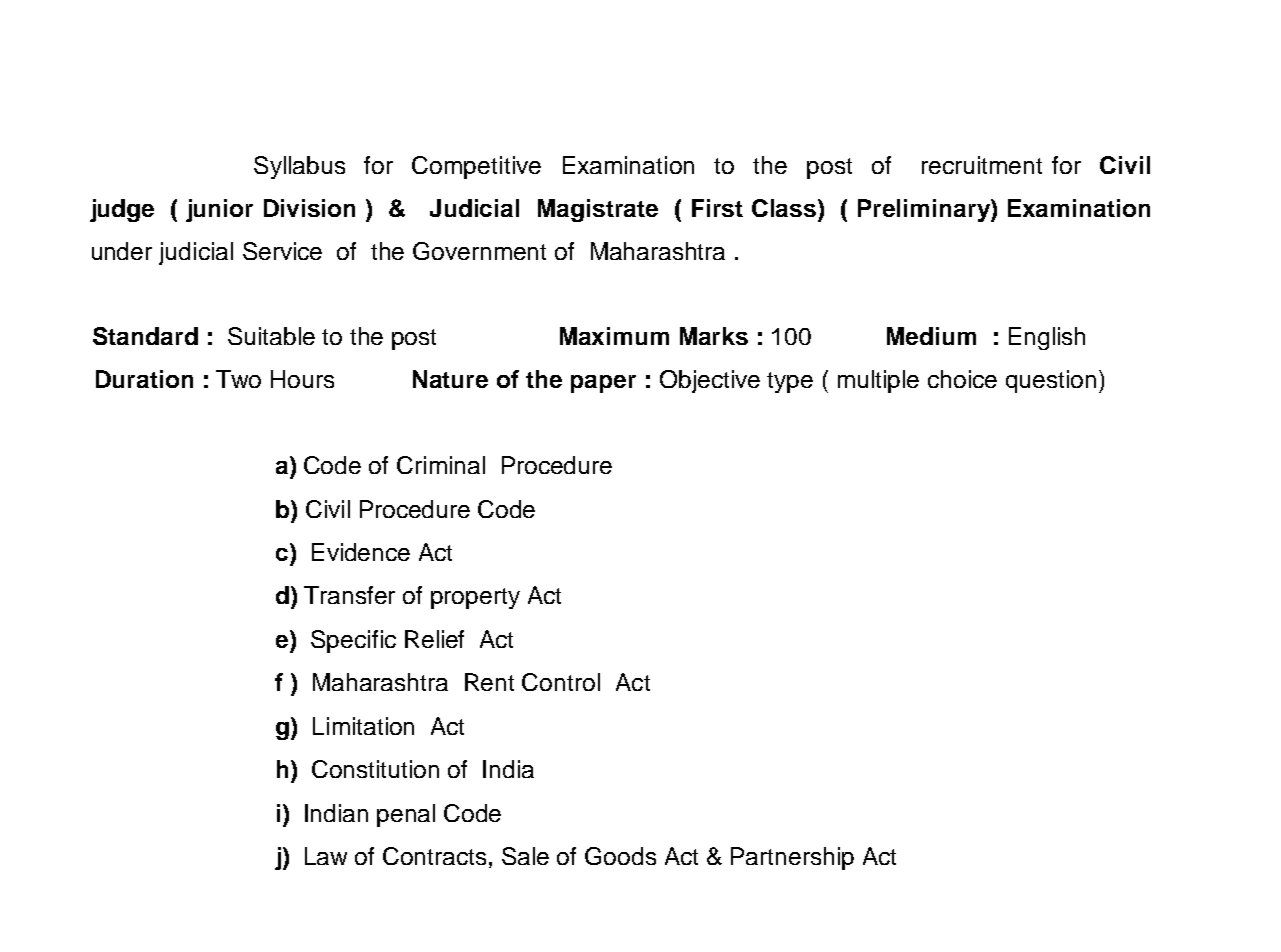  I want to click on recruitment, so click(982, 165).
